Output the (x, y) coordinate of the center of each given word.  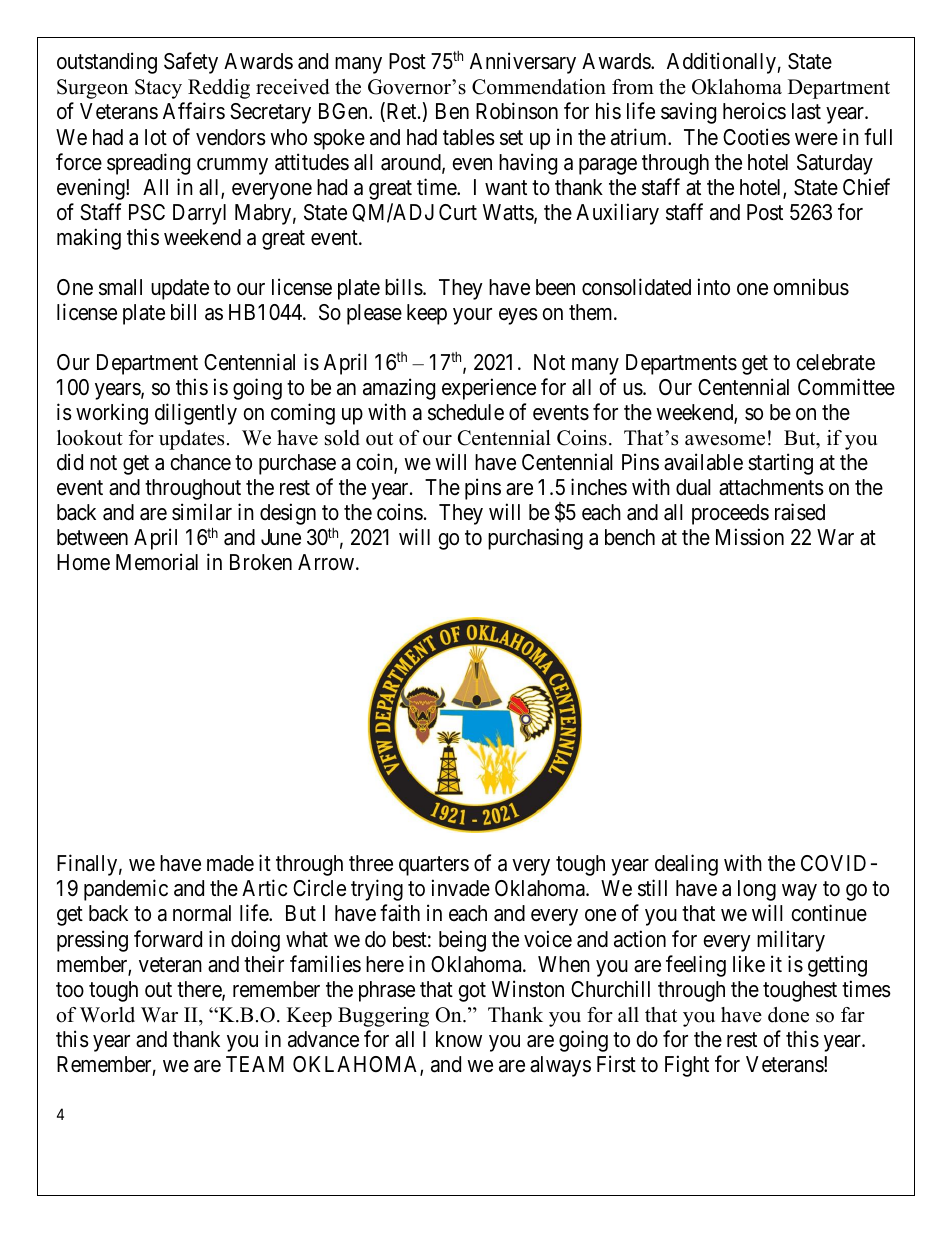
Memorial (157, 562)
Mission (750, 537)
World (107, 1015)
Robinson (517, 111)
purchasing (535, 539)
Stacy (158, 89)
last (806, 111)
